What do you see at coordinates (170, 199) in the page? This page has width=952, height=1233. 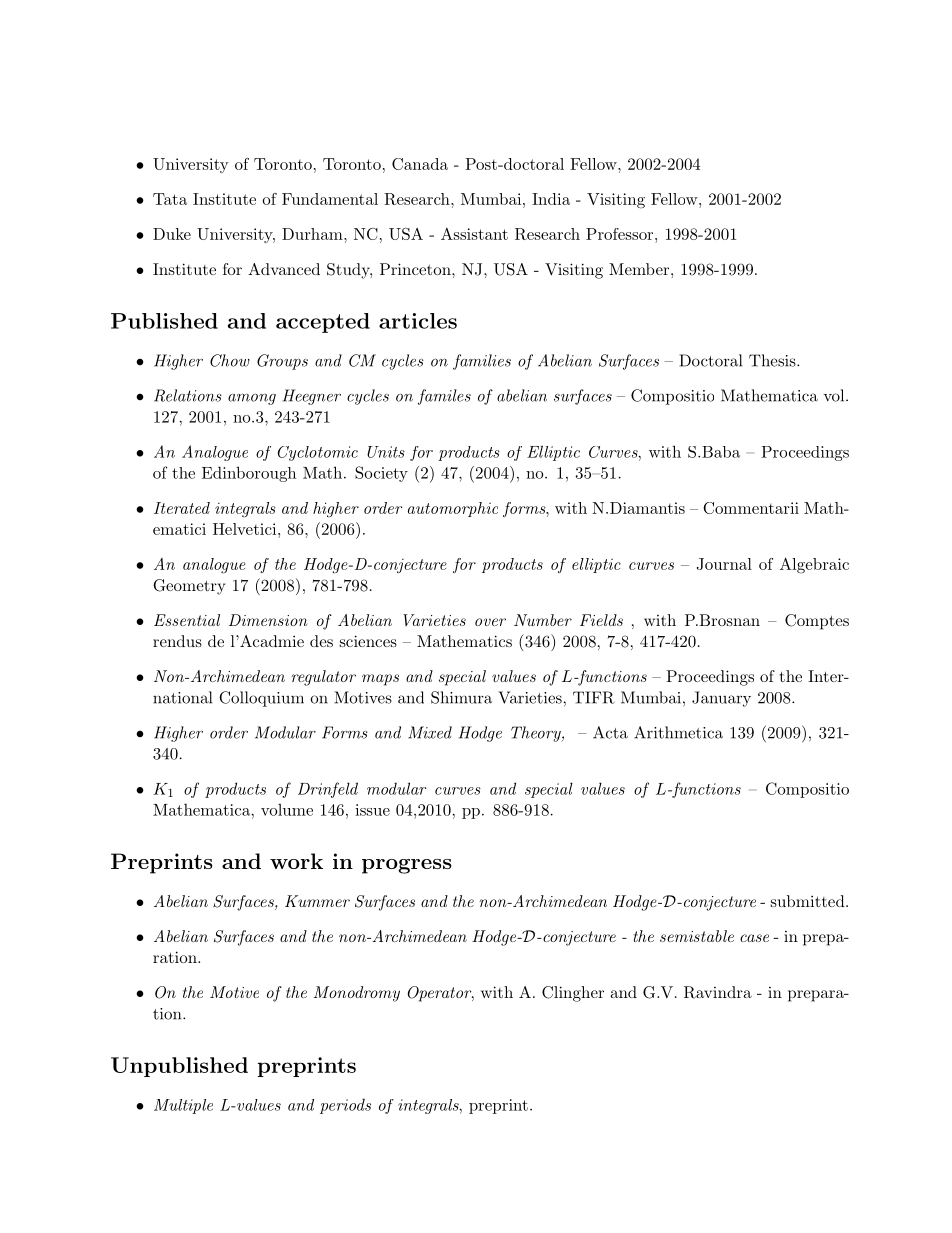 I see `Tata` at bounding box center [170, 199].
